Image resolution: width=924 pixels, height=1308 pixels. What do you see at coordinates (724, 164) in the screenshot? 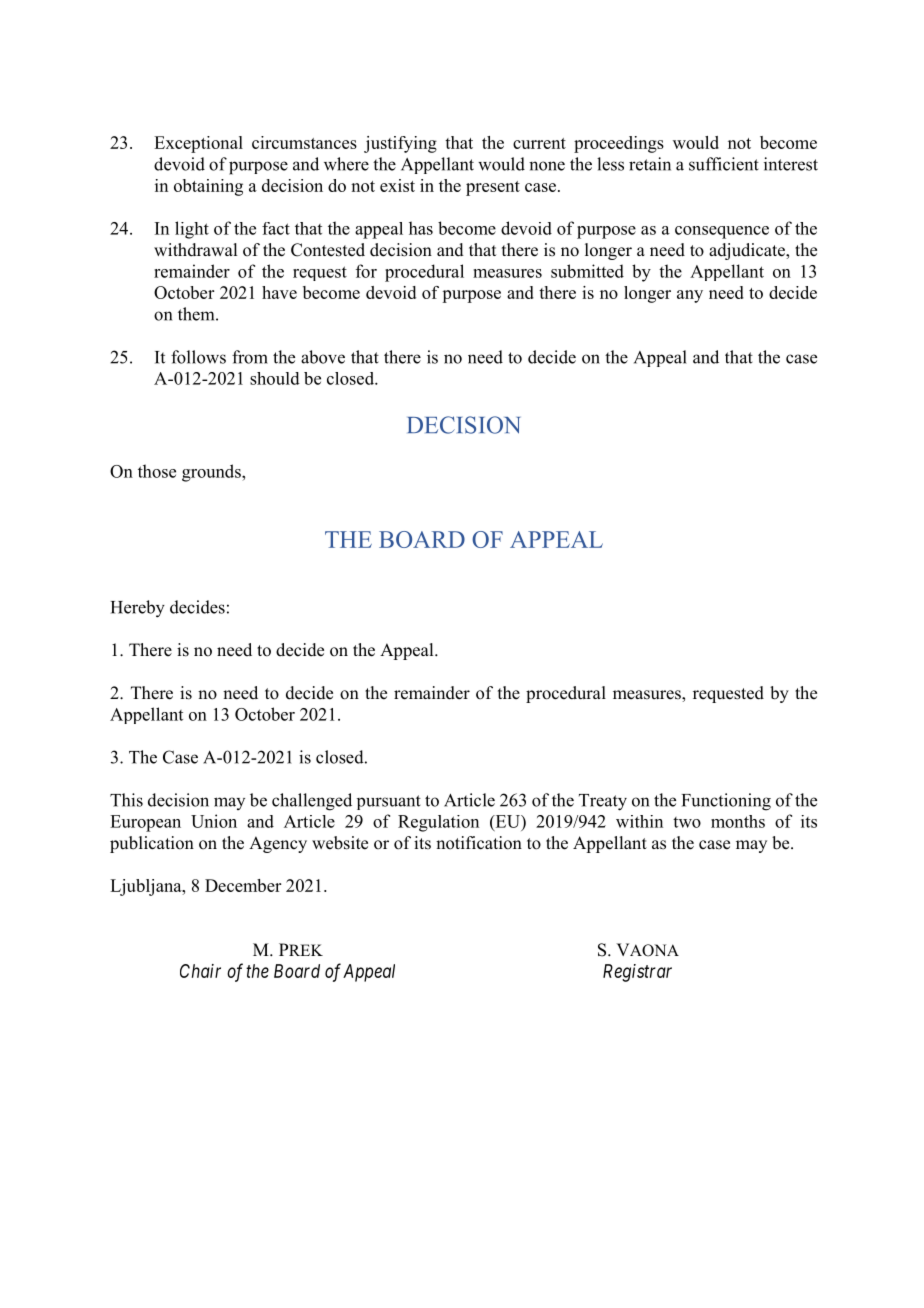
I see `sufficient` at bounding box center [724, 164].
